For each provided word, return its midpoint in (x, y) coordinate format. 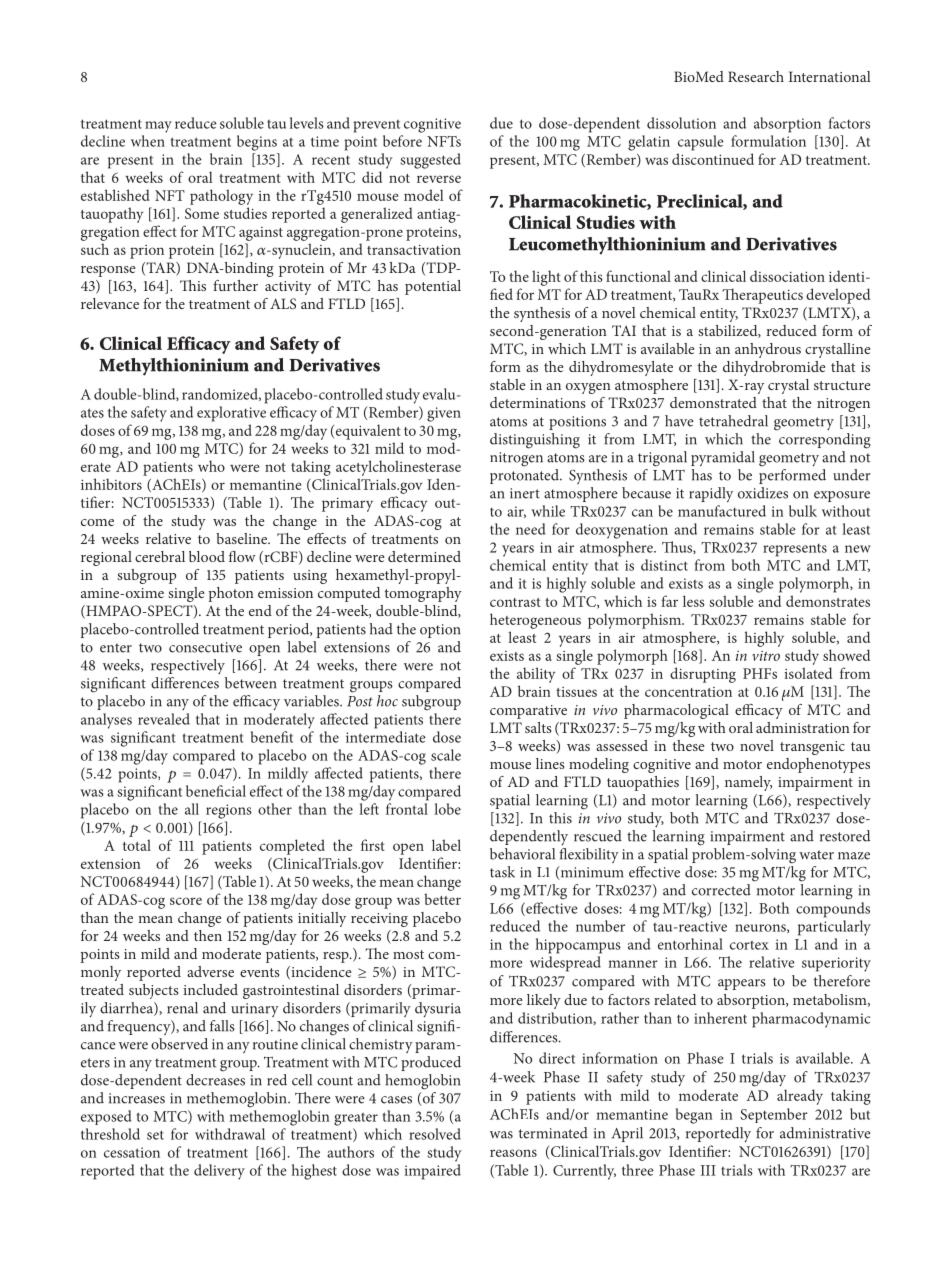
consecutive (205, 647)
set (155, 1135)
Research (756, 76)
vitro (766, 656)
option (440, 631)
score (186, 901)
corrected (721, 890)
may (158, 127)
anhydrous (768, 350)
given (444, 414)
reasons (513, 1153)
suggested (430, 161)
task (502, 872)
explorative (231, 414)
